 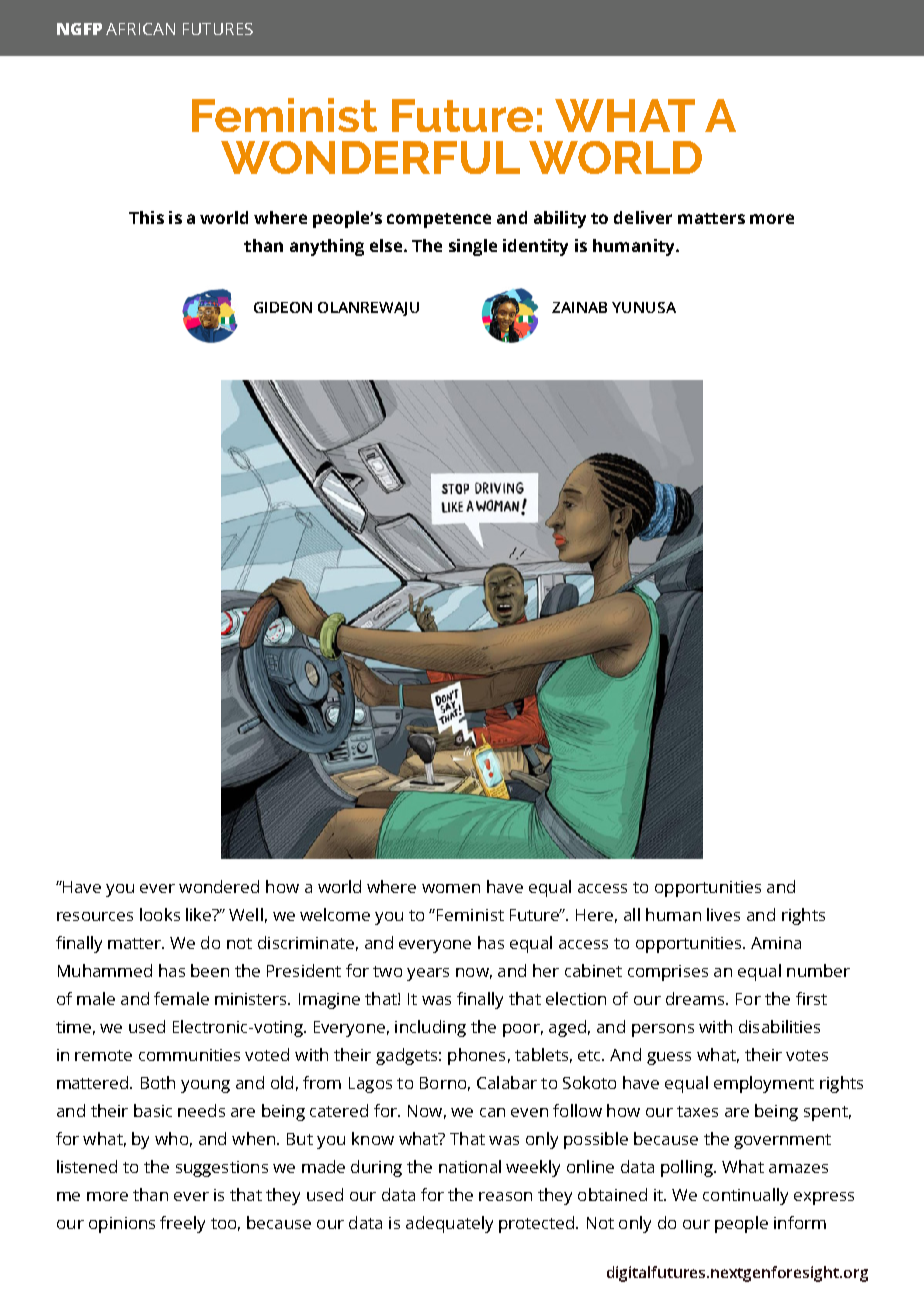 What do you see at coordinates (745, 1196) in the image?
I see `continually` at bounding box center [745, 1196].
